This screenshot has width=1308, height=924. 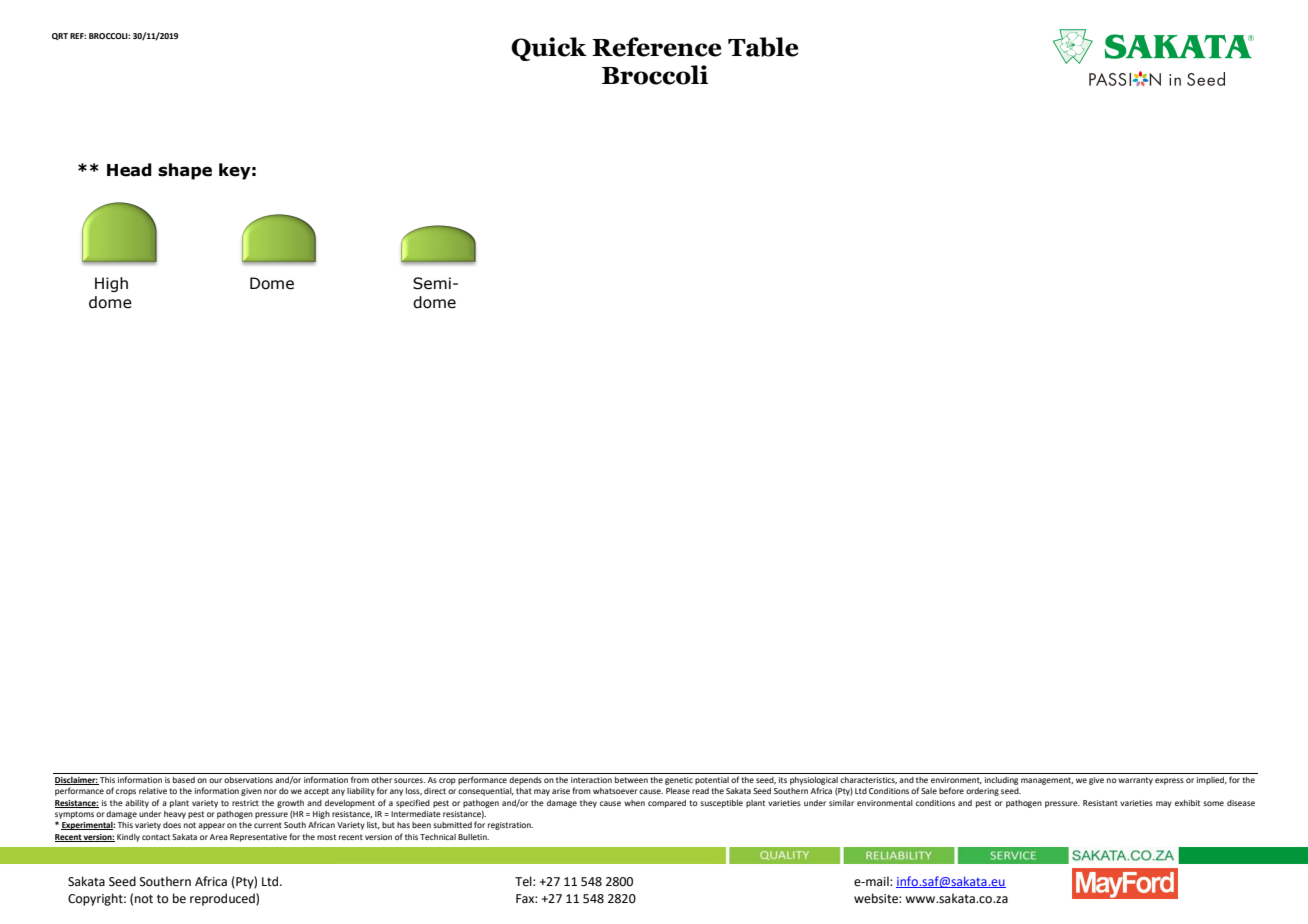 What do you see at coordinates (1100, 803) in the screenshot?
I see `Resistant` at bounding box center [1100, 803].
